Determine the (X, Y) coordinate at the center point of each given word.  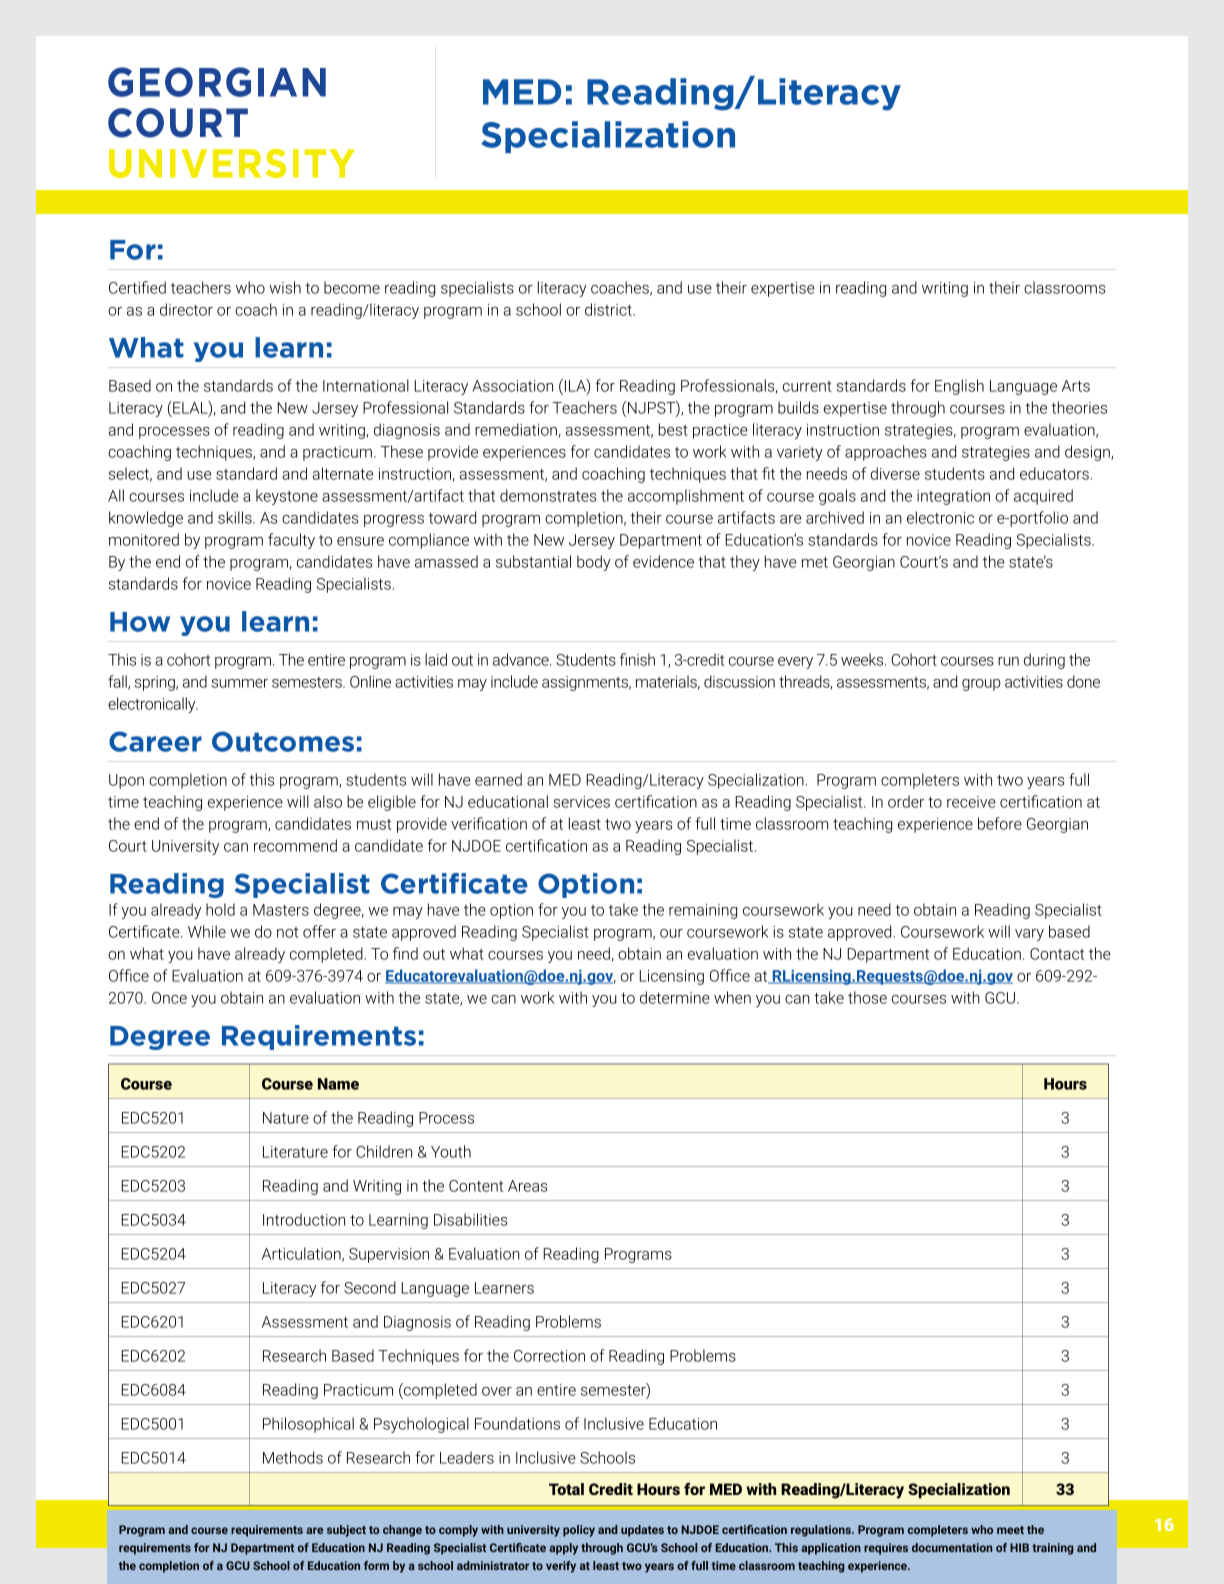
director (186, 309)
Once (169, 998)
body (594, 563)
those (867, 997)
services (581, 802)
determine (675, 997)
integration (953, 497)
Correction (549, 1356)
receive (971, 802)
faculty (291, 541)
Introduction (304, 1219)
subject (346, 1531)
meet (1010, 1530)
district (609, 309)
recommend (295, 845)
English (959, 387)
